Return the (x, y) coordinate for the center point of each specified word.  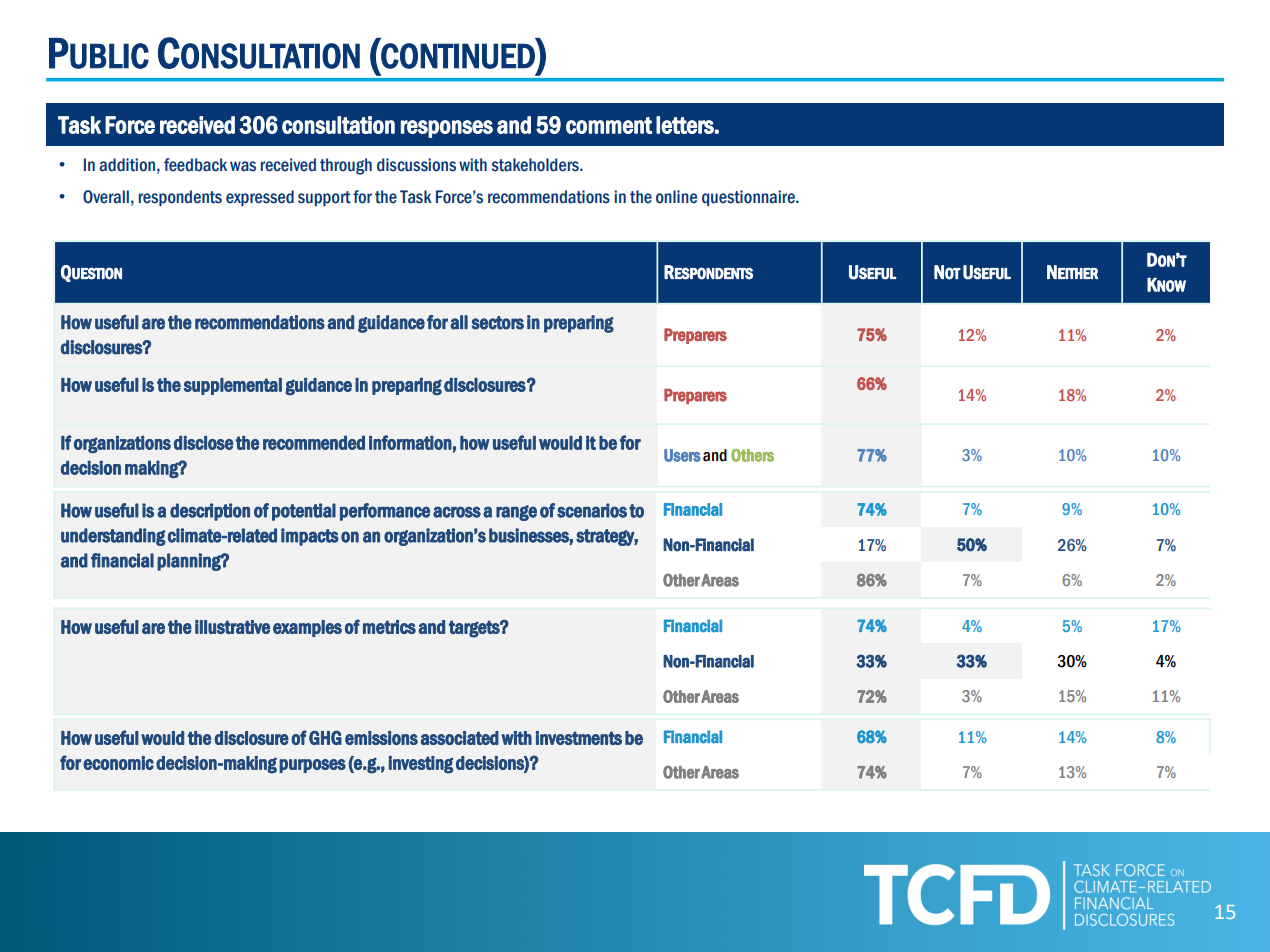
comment (609, 125)
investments (579, 738)
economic (118, 763)
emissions (381, 738)
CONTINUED (458, 55)
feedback (195, 165)
